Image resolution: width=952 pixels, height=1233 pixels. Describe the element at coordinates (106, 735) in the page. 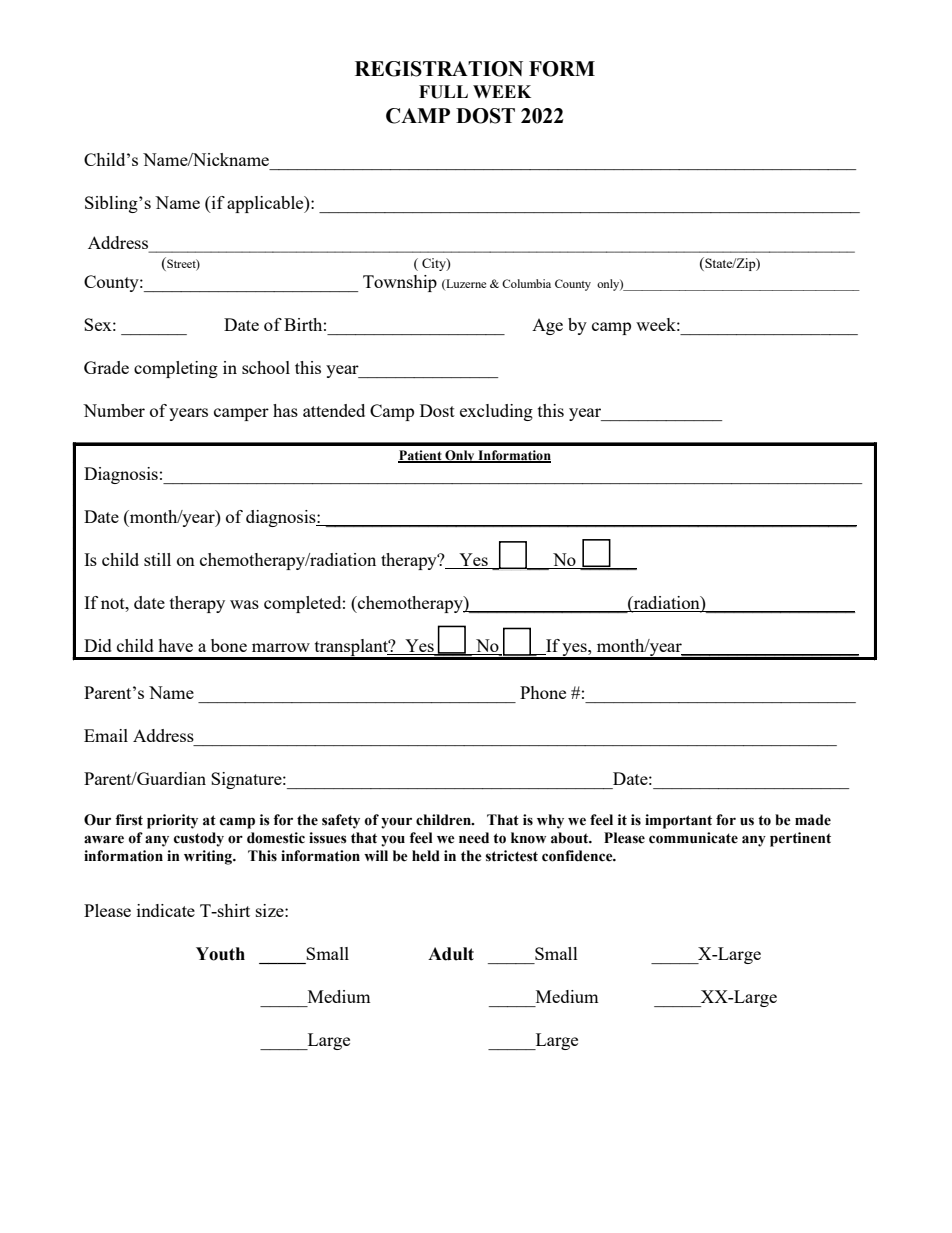

I see `Email` at that location.
